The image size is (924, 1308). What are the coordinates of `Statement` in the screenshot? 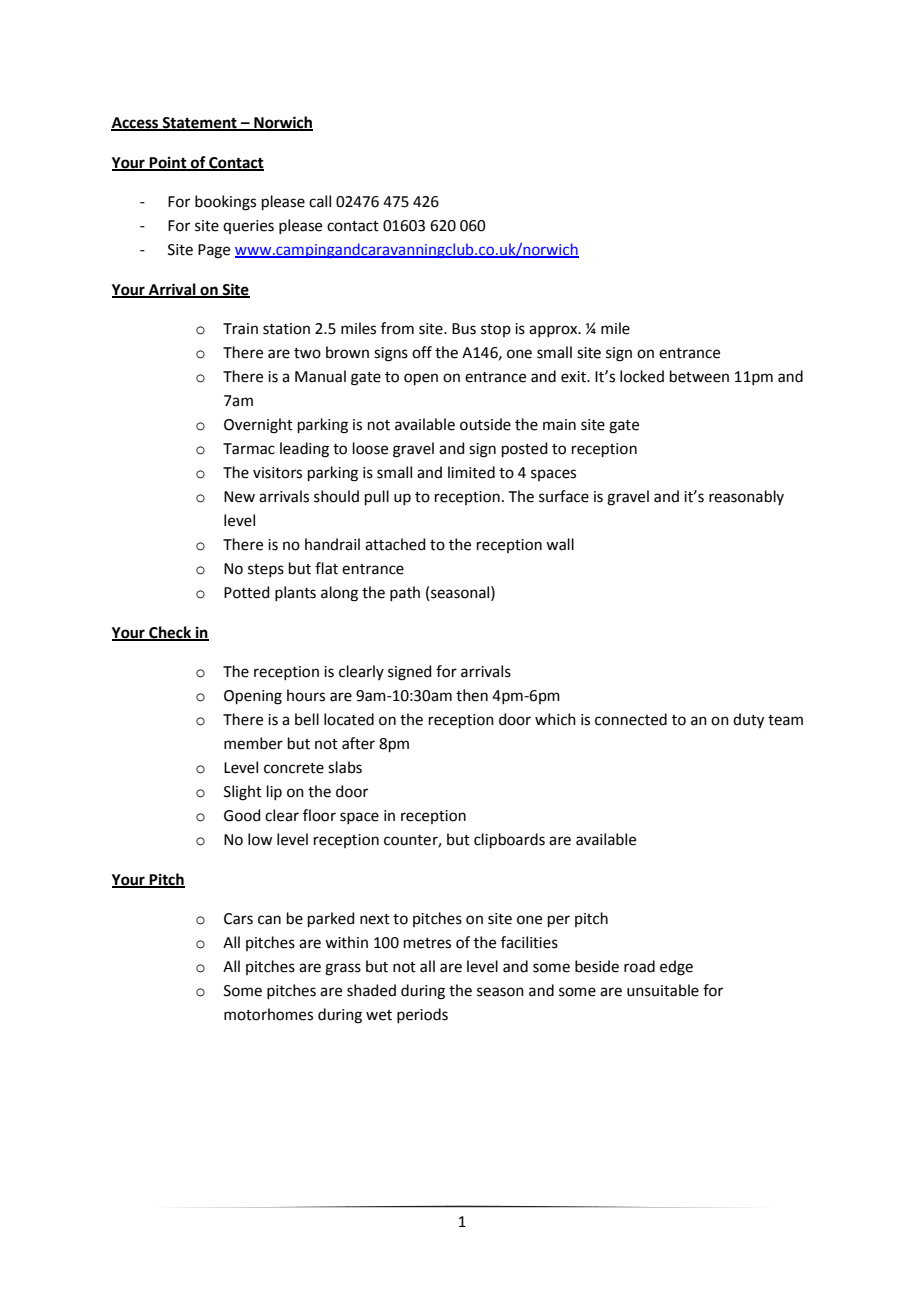 It's located at (200, 124).
